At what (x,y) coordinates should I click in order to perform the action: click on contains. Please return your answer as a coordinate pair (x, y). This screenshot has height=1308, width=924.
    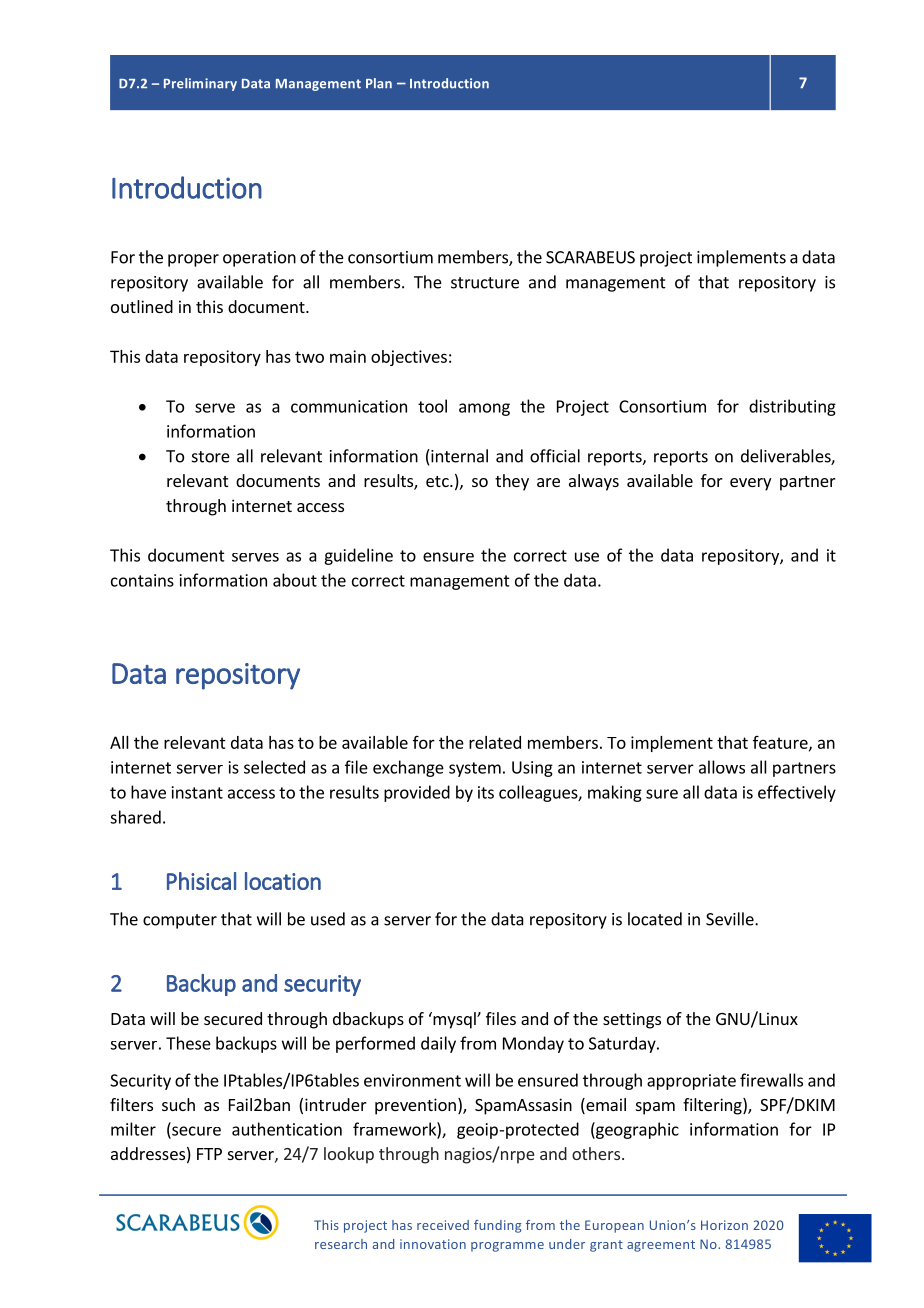
    Looking at the image, I should click on (142, 580).
